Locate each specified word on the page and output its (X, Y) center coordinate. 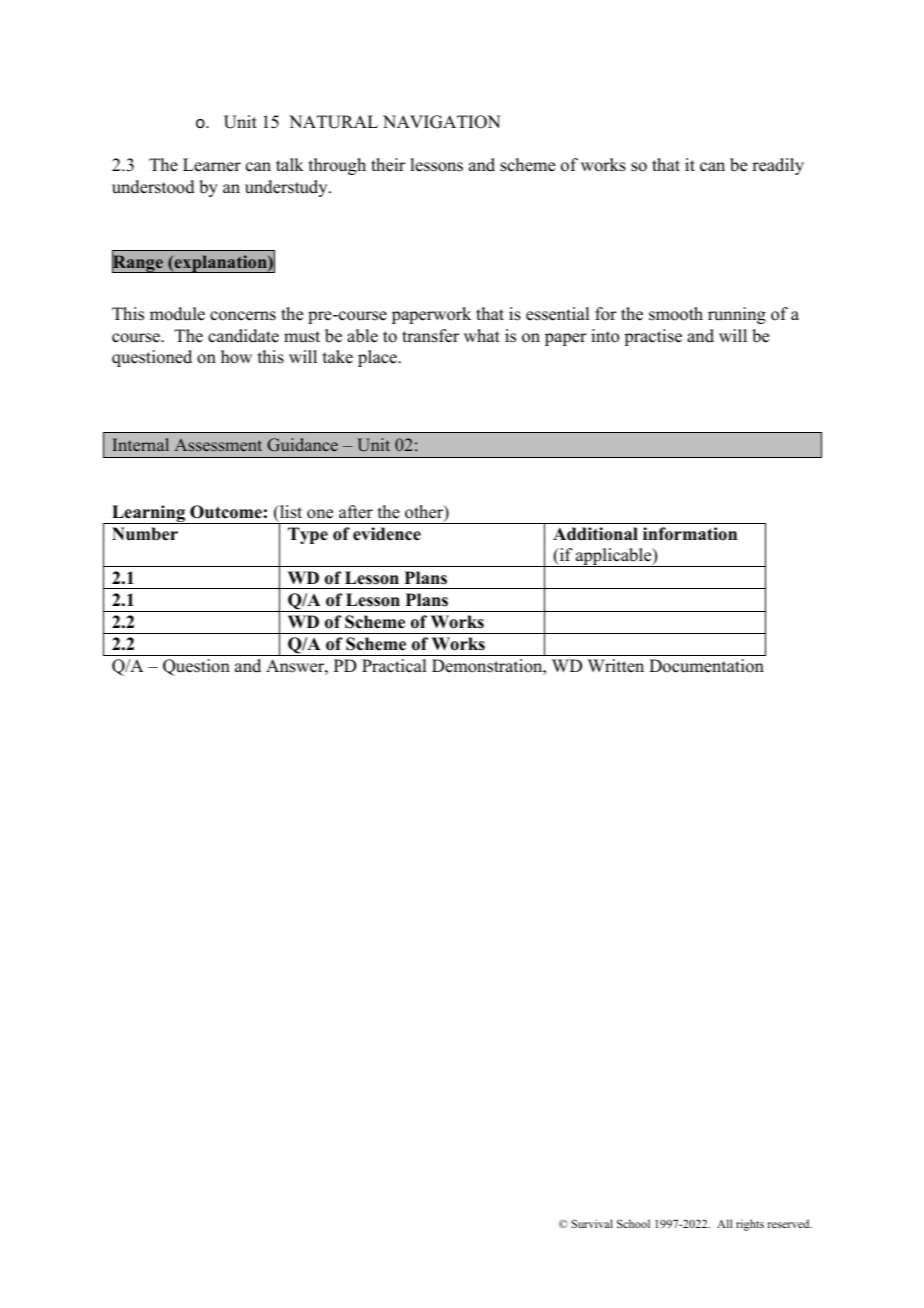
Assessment (218, 445)
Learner (212, 165)
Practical (394, 666)
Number (145, 534)
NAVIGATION (442, 122)
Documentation (706, 666)
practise (653, 337)
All (724, 1223)
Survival (592, 1223)
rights (750, 1225)
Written (616, 666)
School (633, 1223)
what (482, 335)
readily (778, 166)
